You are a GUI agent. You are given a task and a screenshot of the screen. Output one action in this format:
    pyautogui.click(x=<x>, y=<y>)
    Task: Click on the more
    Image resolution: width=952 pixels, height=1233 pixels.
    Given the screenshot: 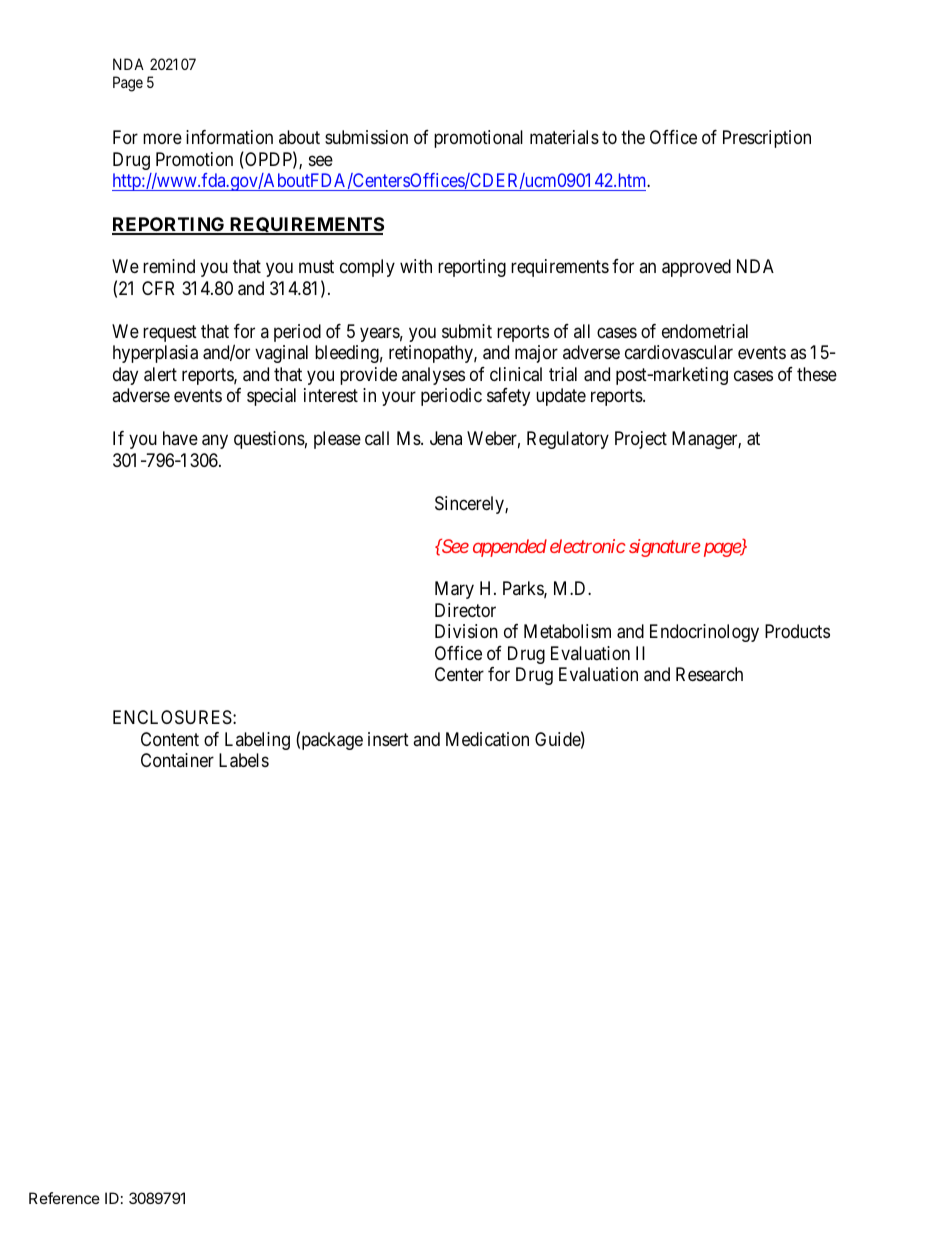 What is the action you would take?
    pyautogui.click(x=162, y=139)
